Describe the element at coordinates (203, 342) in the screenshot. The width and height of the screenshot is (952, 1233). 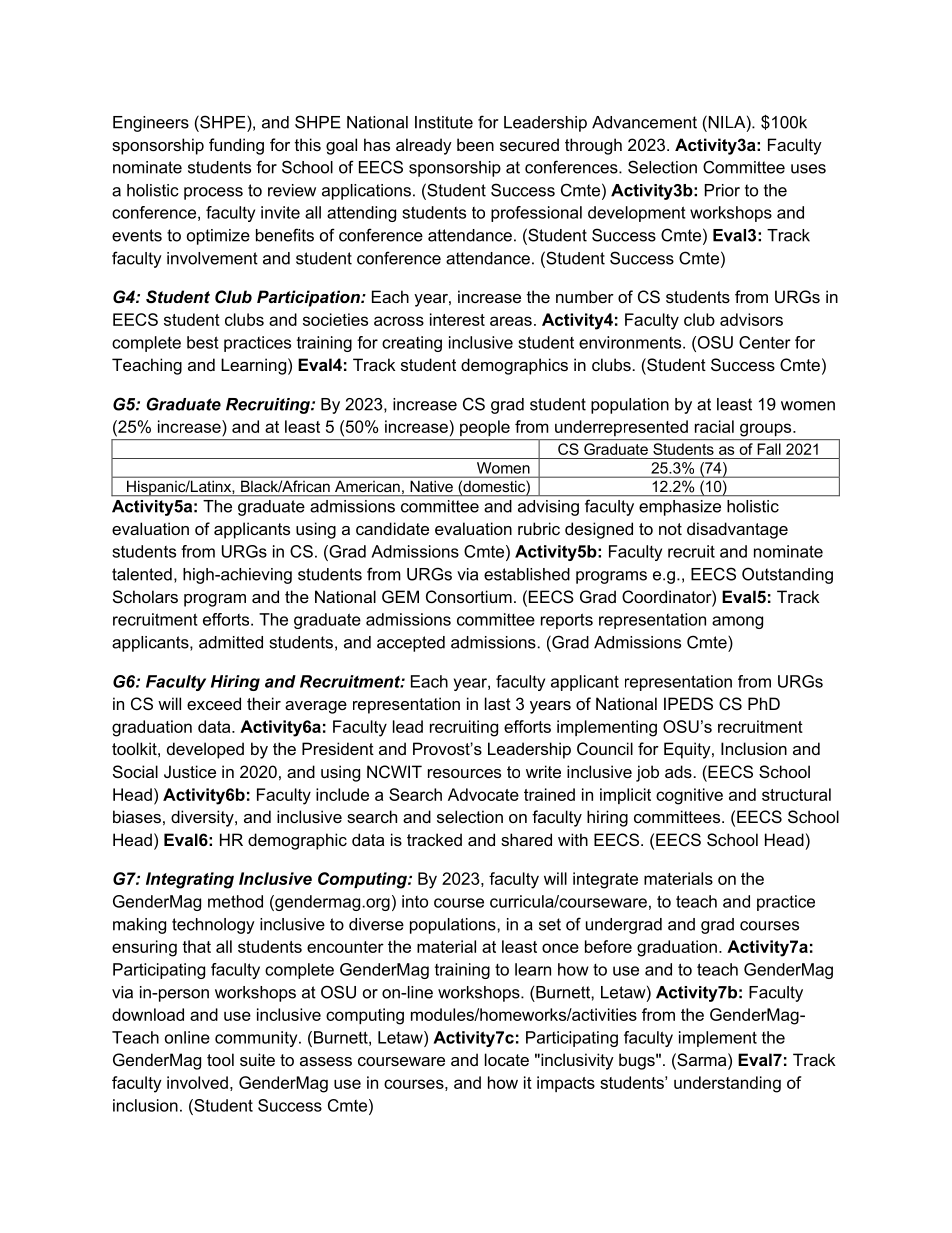
I see `best` at that location.
